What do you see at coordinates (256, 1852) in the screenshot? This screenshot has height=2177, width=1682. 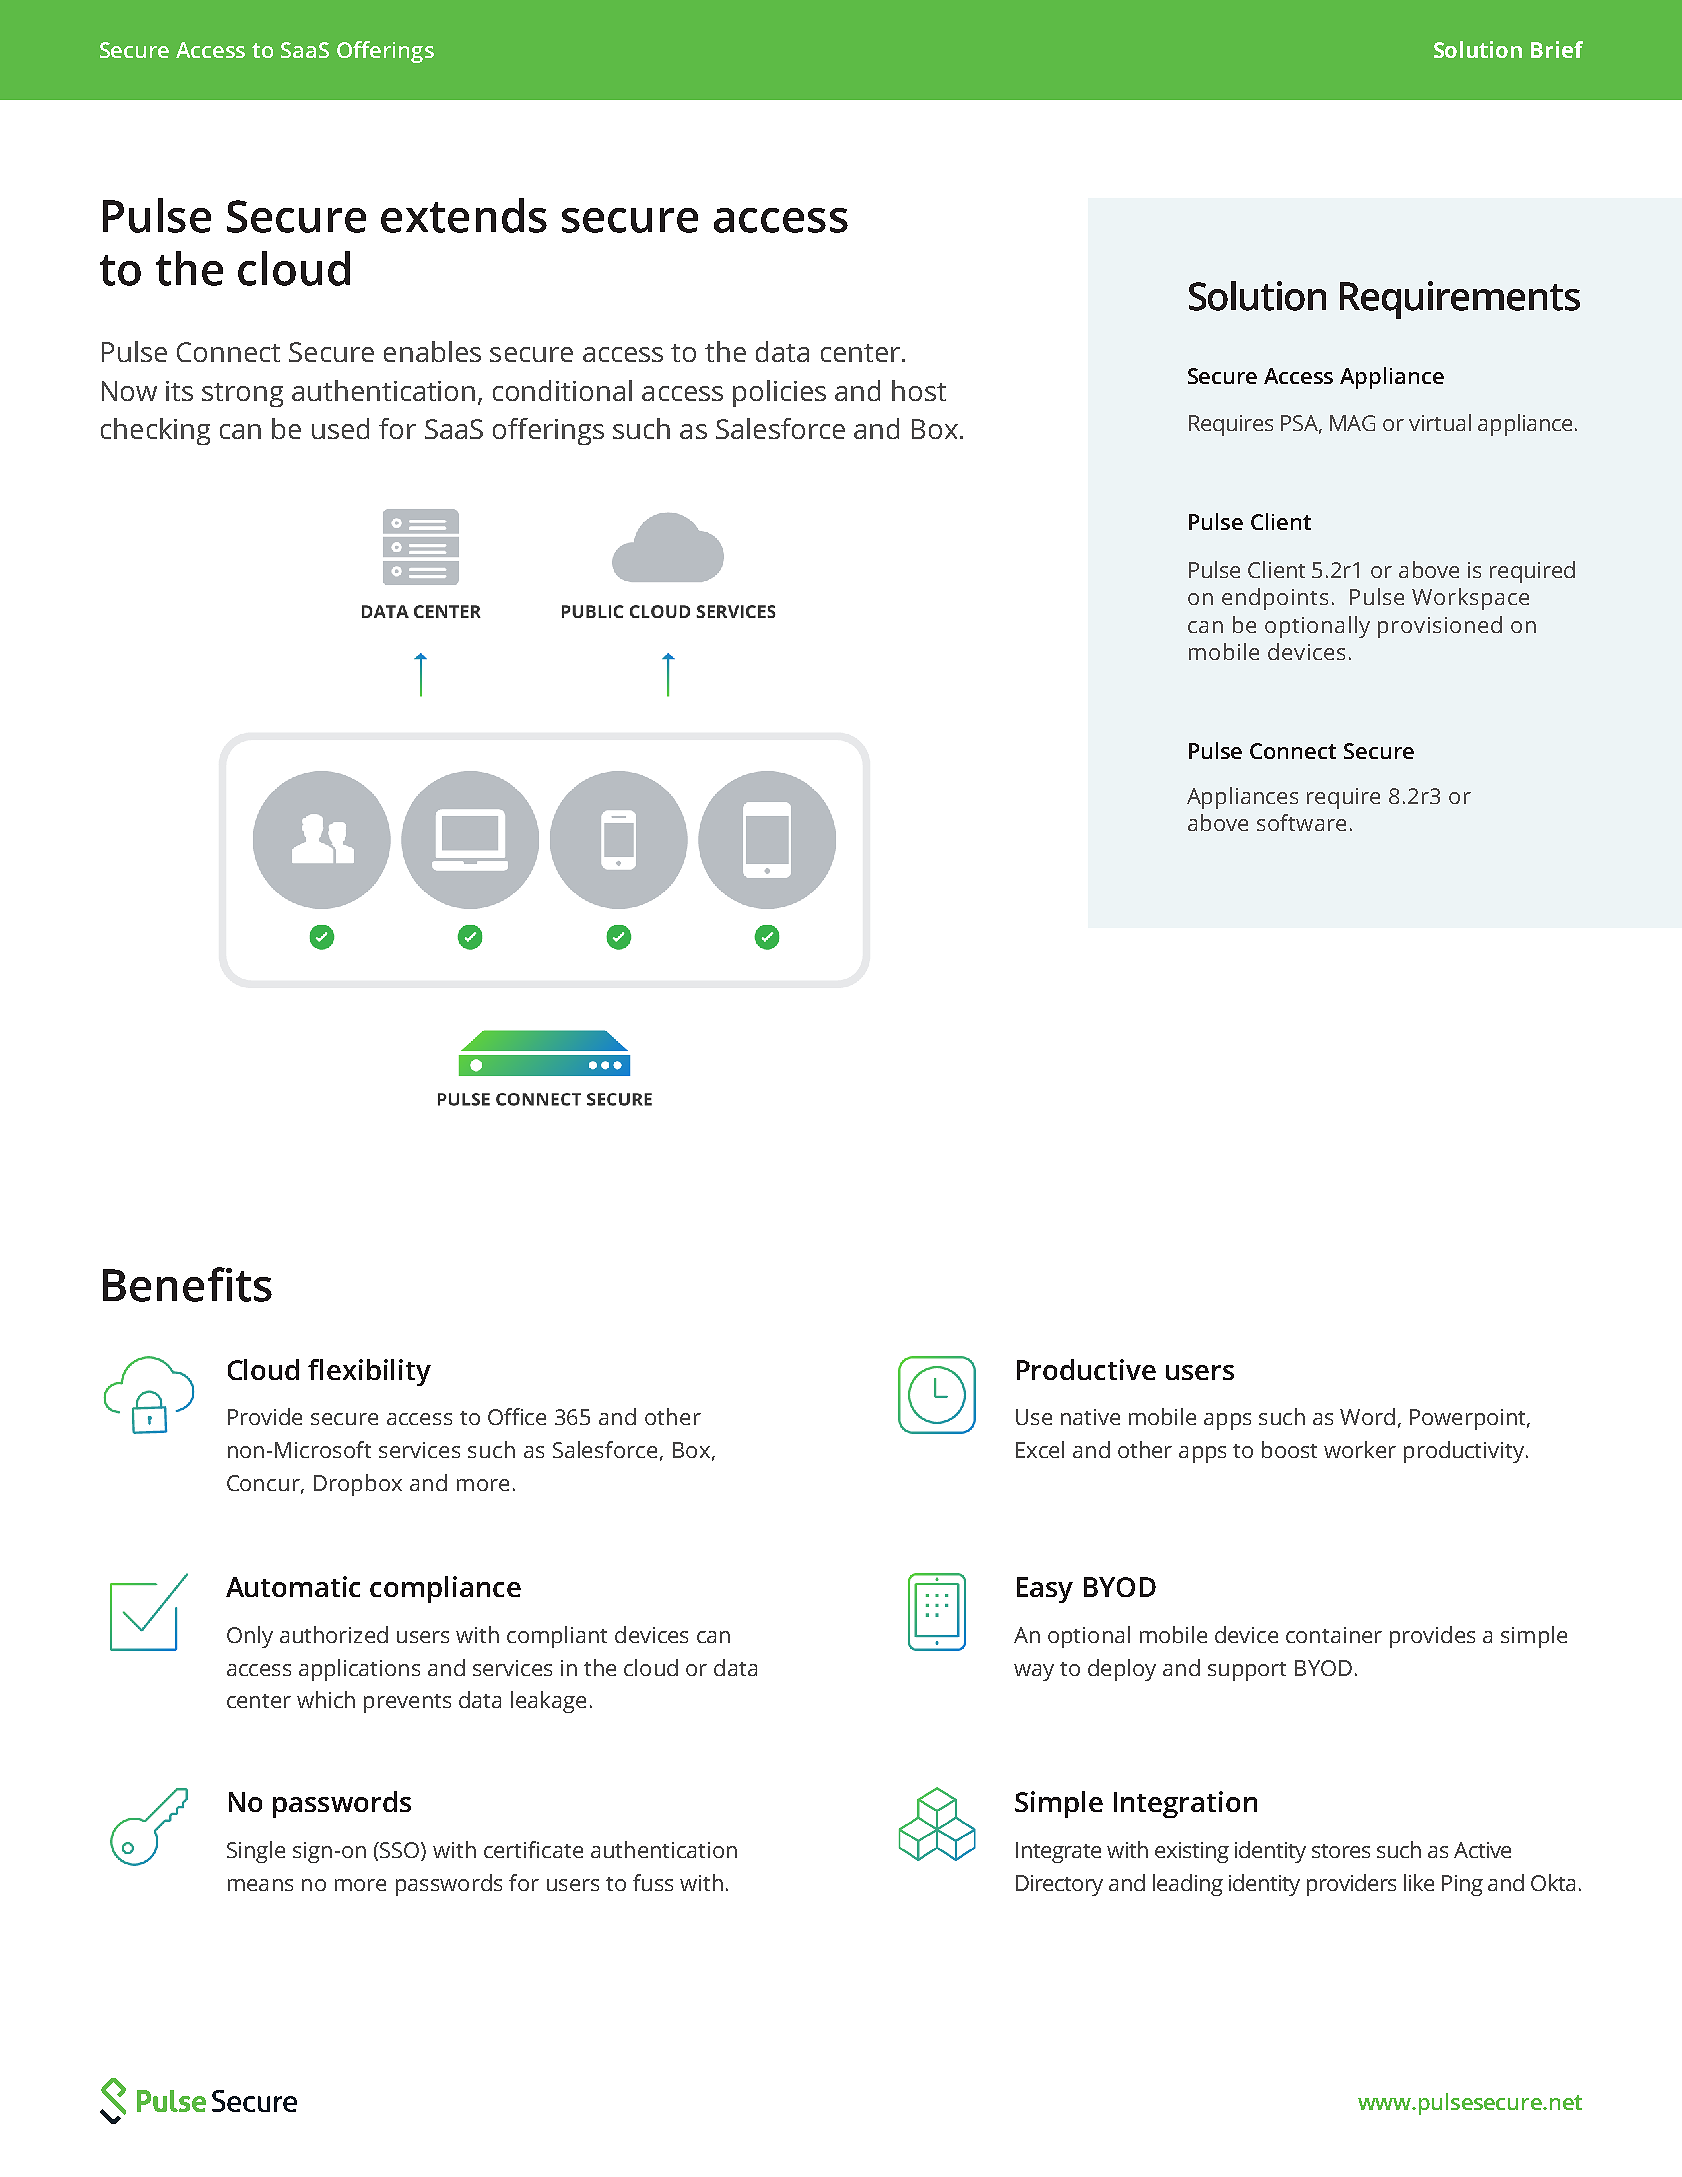 I see `Single` at bounding box center [256, 1852].
